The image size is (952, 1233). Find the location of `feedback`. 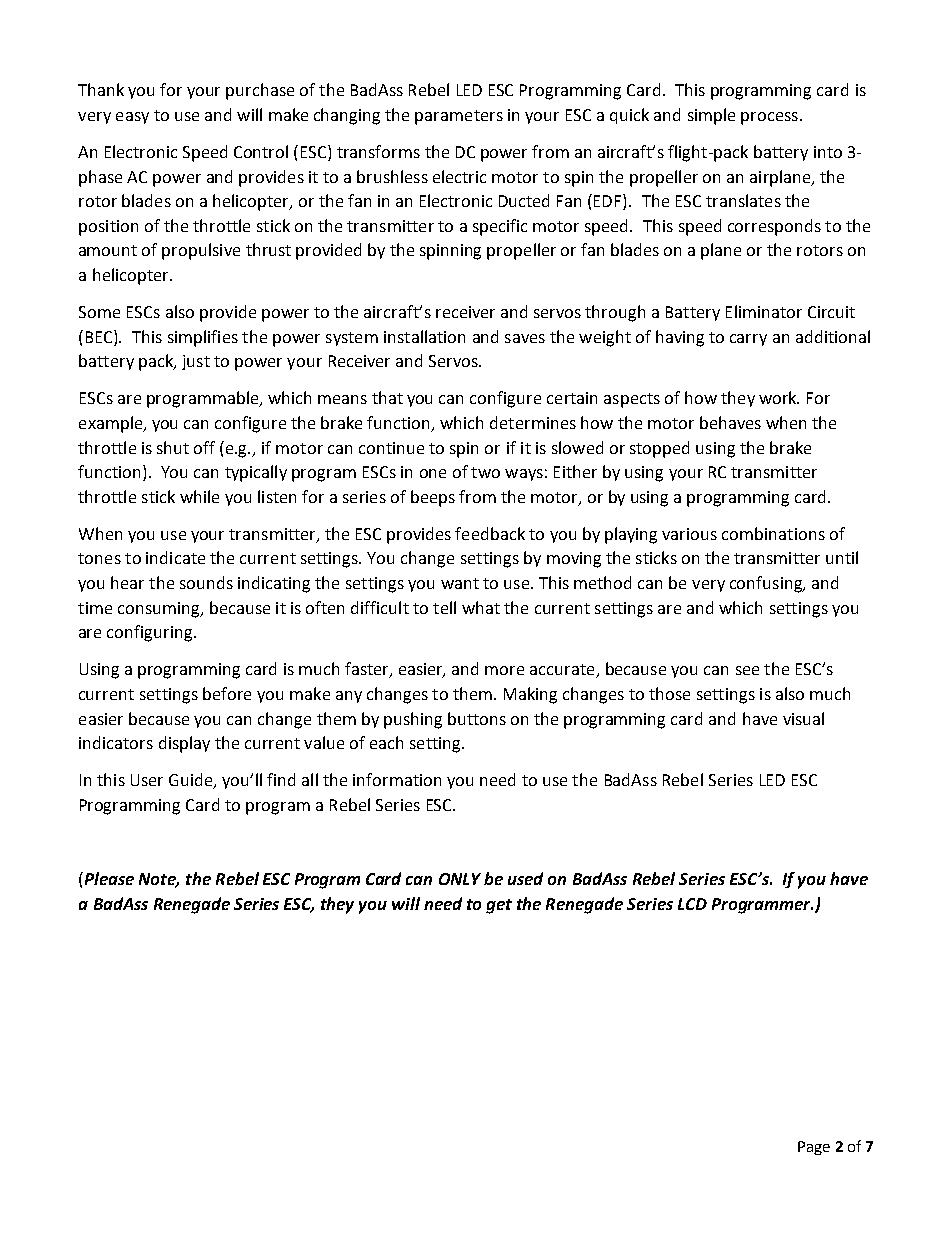

feedback is located at coordinates (490, 533).
